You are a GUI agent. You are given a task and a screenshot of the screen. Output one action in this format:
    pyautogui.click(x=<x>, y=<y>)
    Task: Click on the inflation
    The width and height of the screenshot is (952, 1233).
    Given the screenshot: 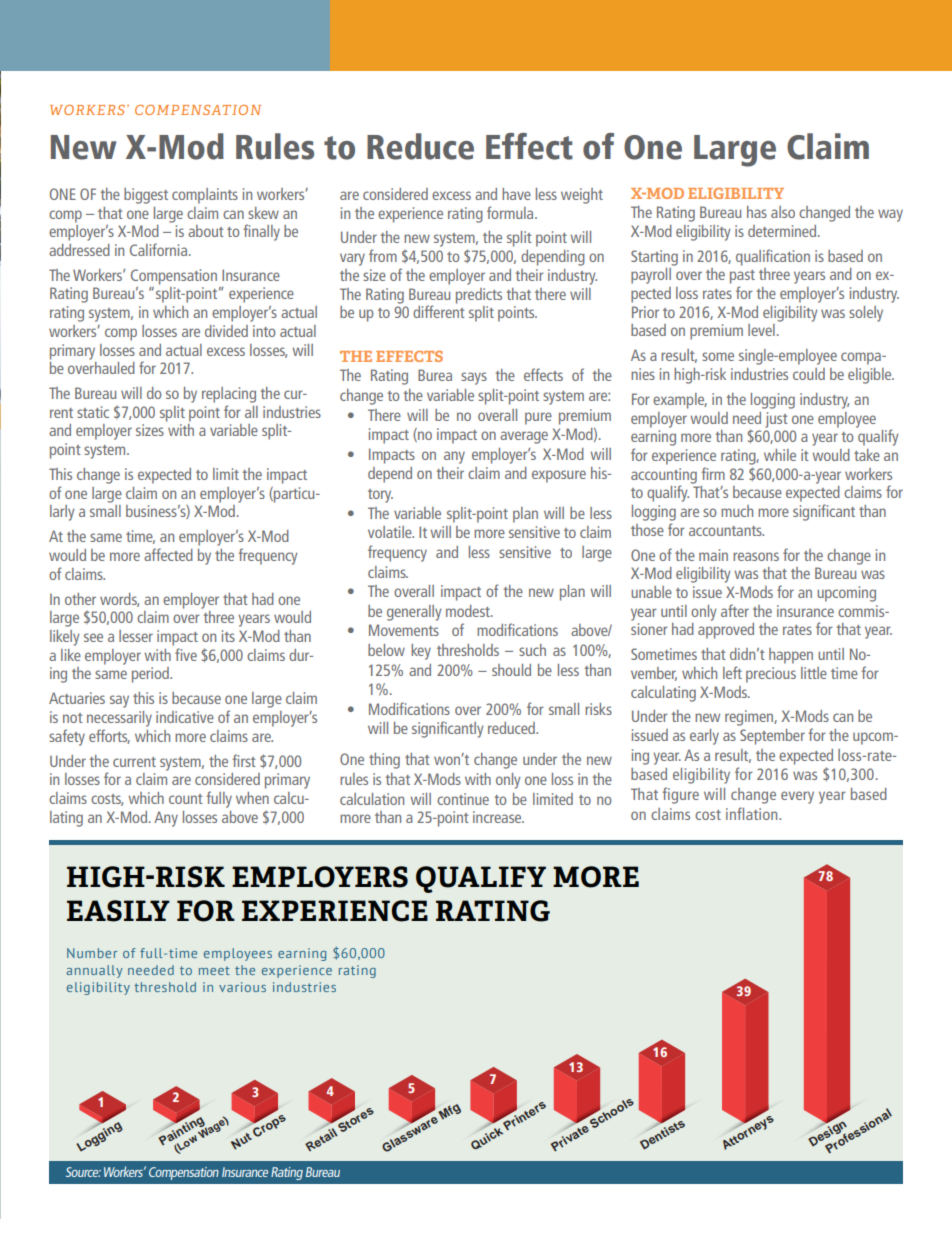 What is the action you would take?
    pyautogui.click(x=753, y=813)
